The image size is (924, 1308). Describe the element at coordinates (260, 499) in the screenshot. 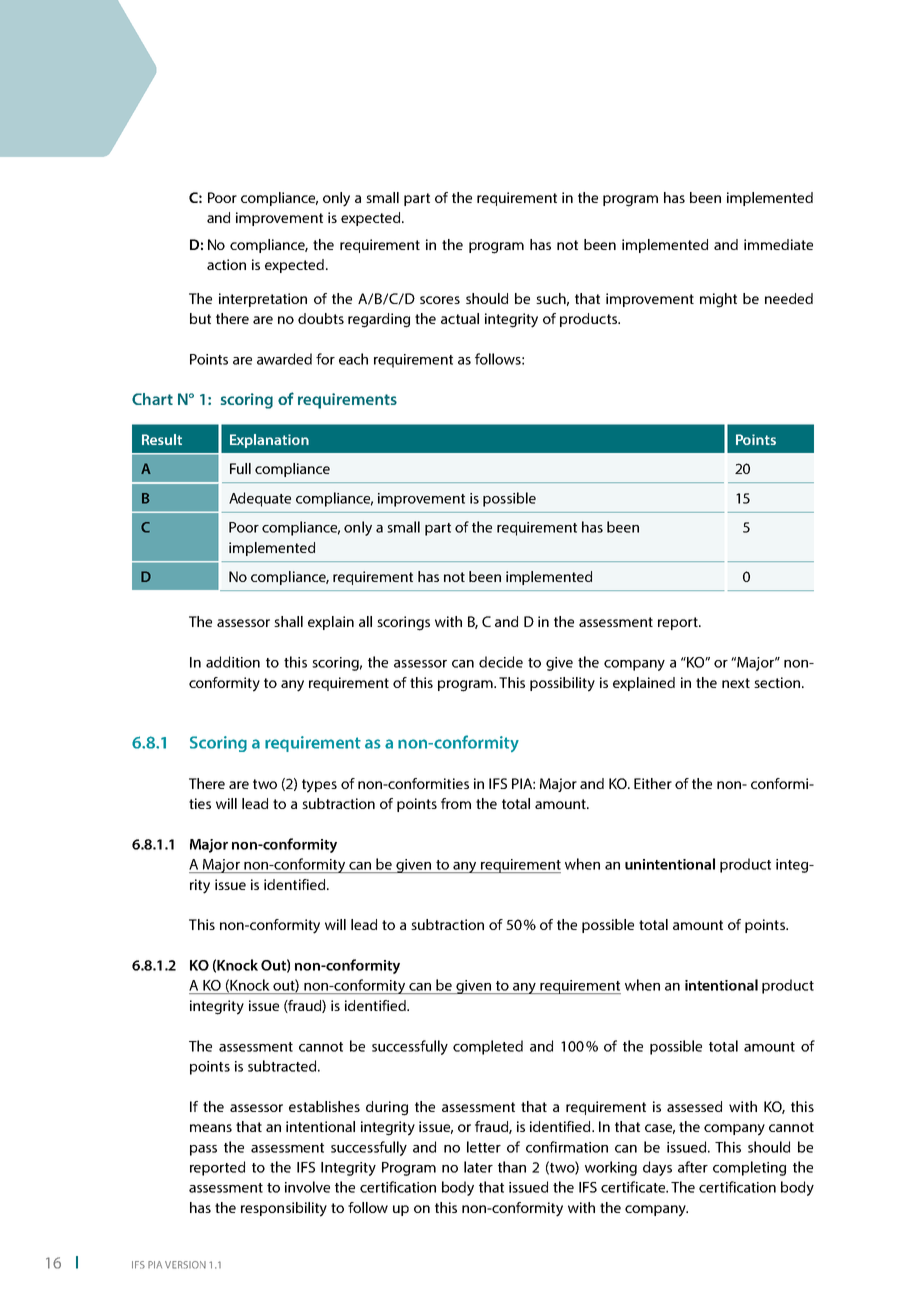

I see `Adequate` at that location.
